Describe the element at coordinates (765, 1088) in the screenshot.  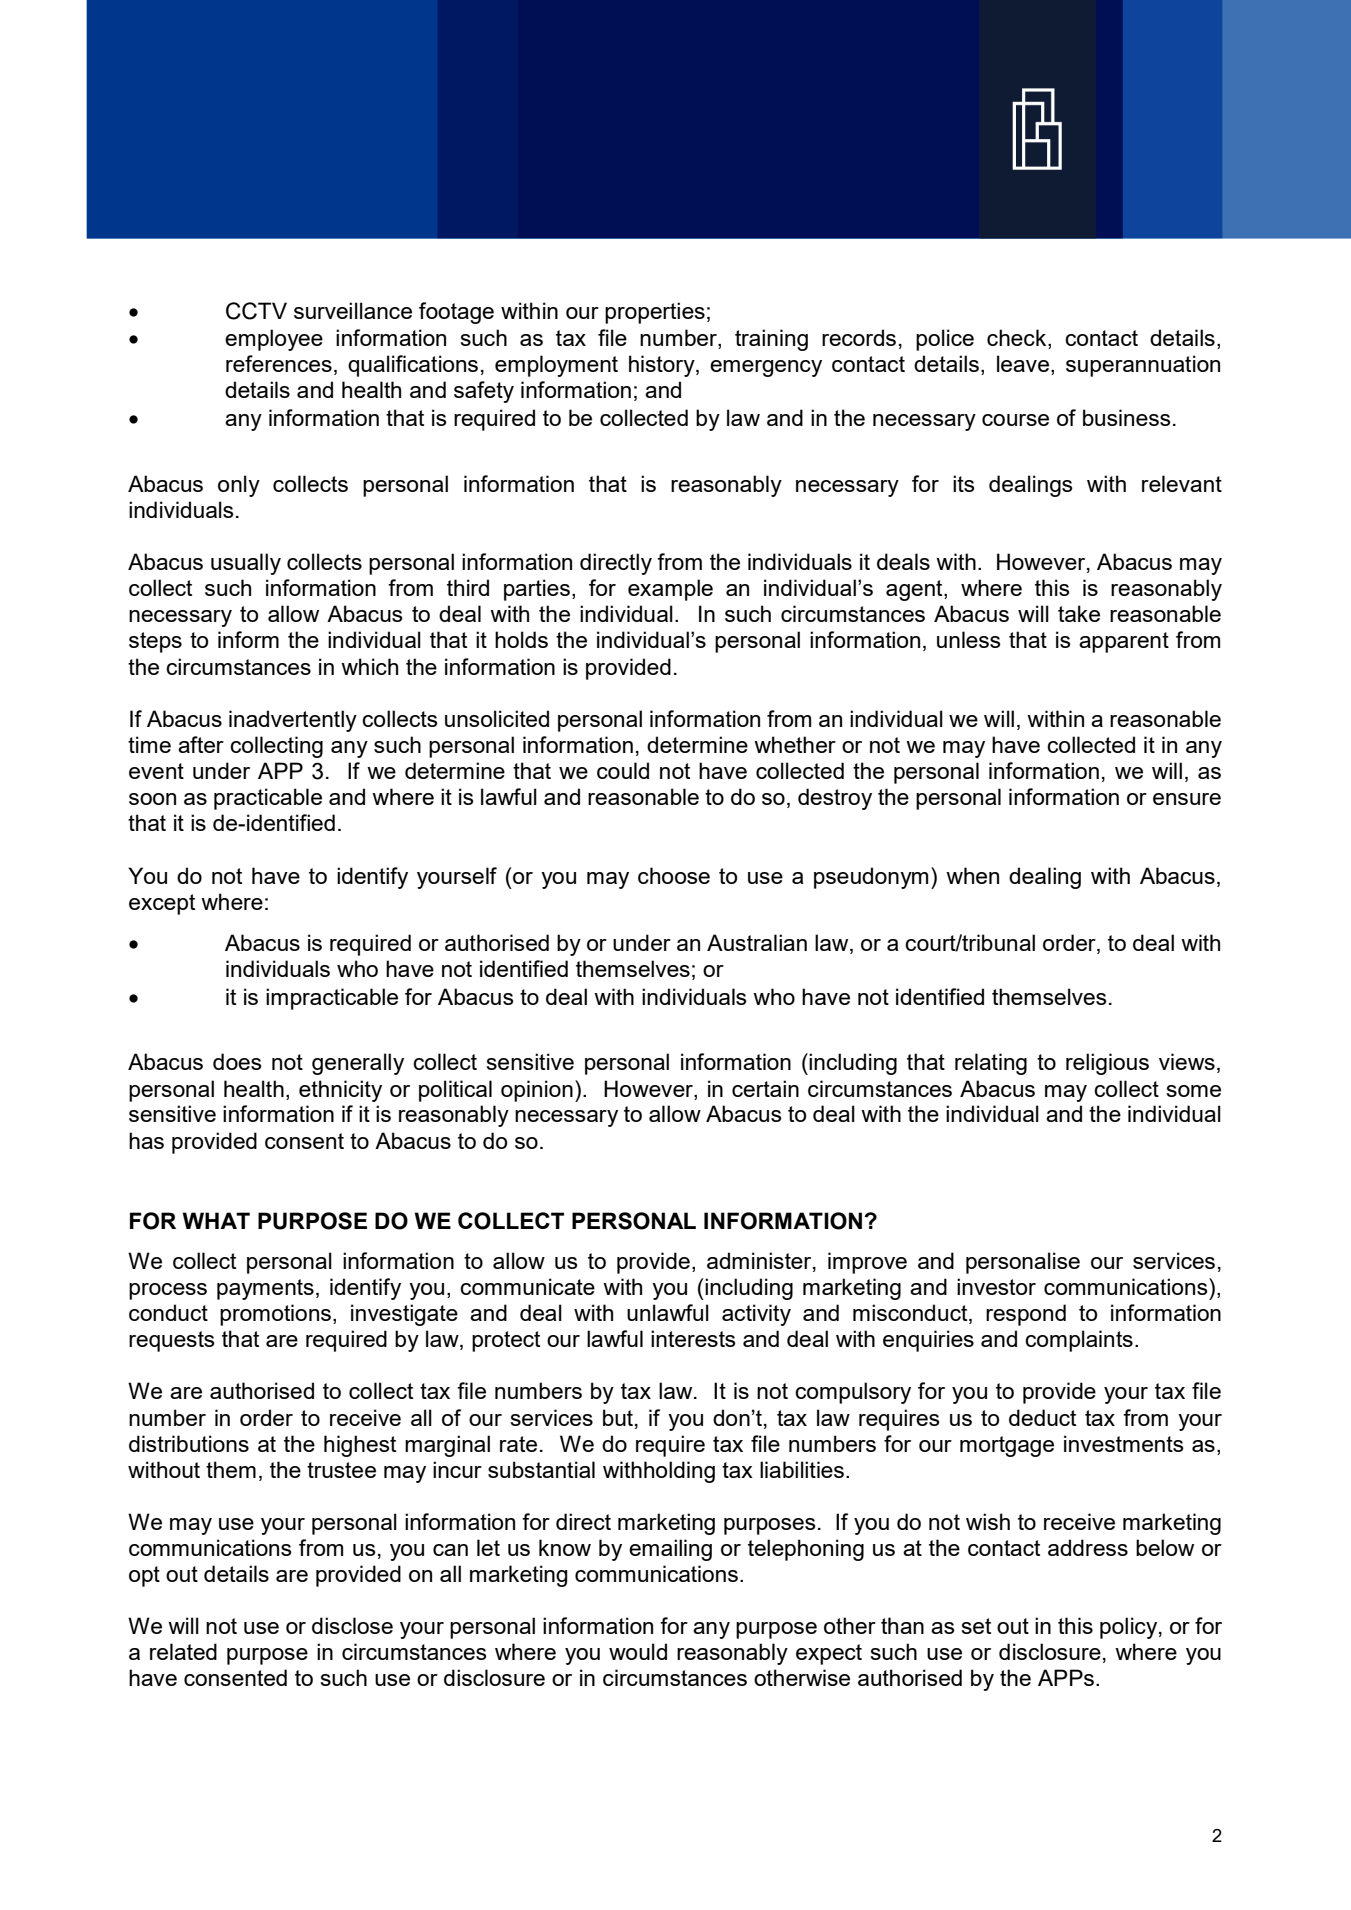
I see `certain` at that location.
